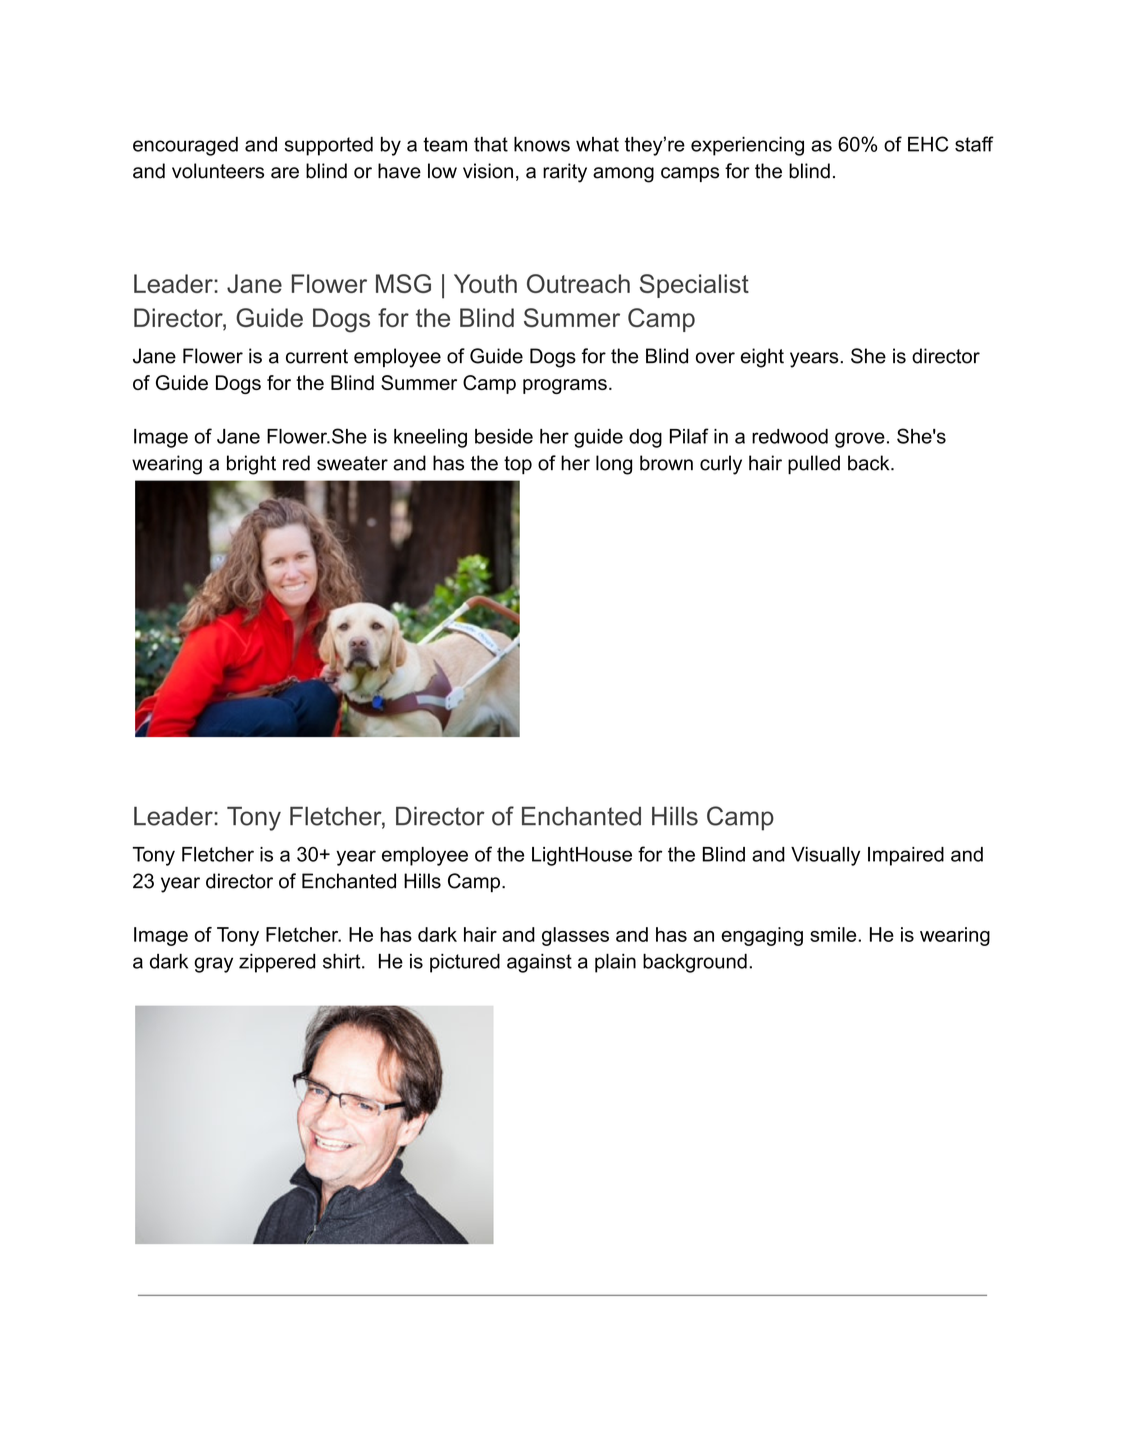  What do you see at coordinates (565, 173) in the screenshot?
I see `rarity` at bounding box center [565, 173].
